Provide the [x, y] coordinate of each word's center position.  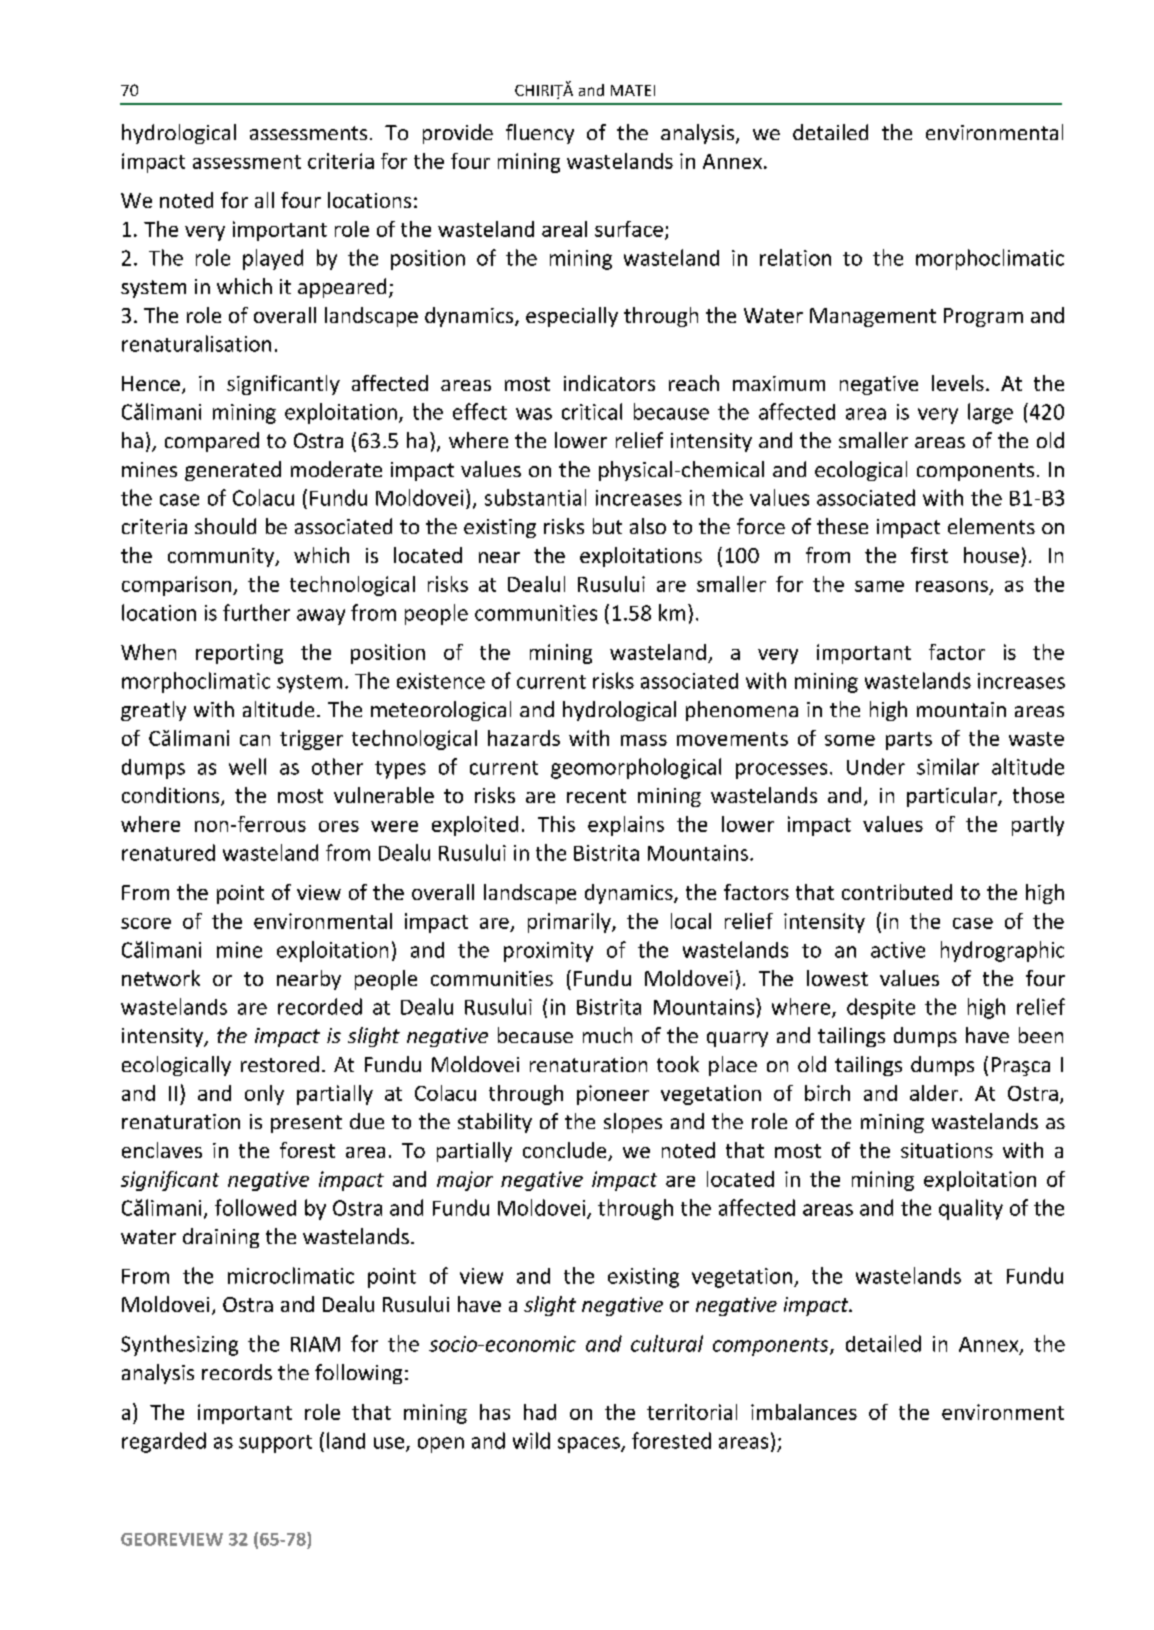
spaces [590, 1445]
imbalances [804, 1412]
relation [795, 257]
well [247, 766]
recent [596, 796]
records [237, 1372]
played [273, 259]
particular [953, 797]
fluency [540, 134]
